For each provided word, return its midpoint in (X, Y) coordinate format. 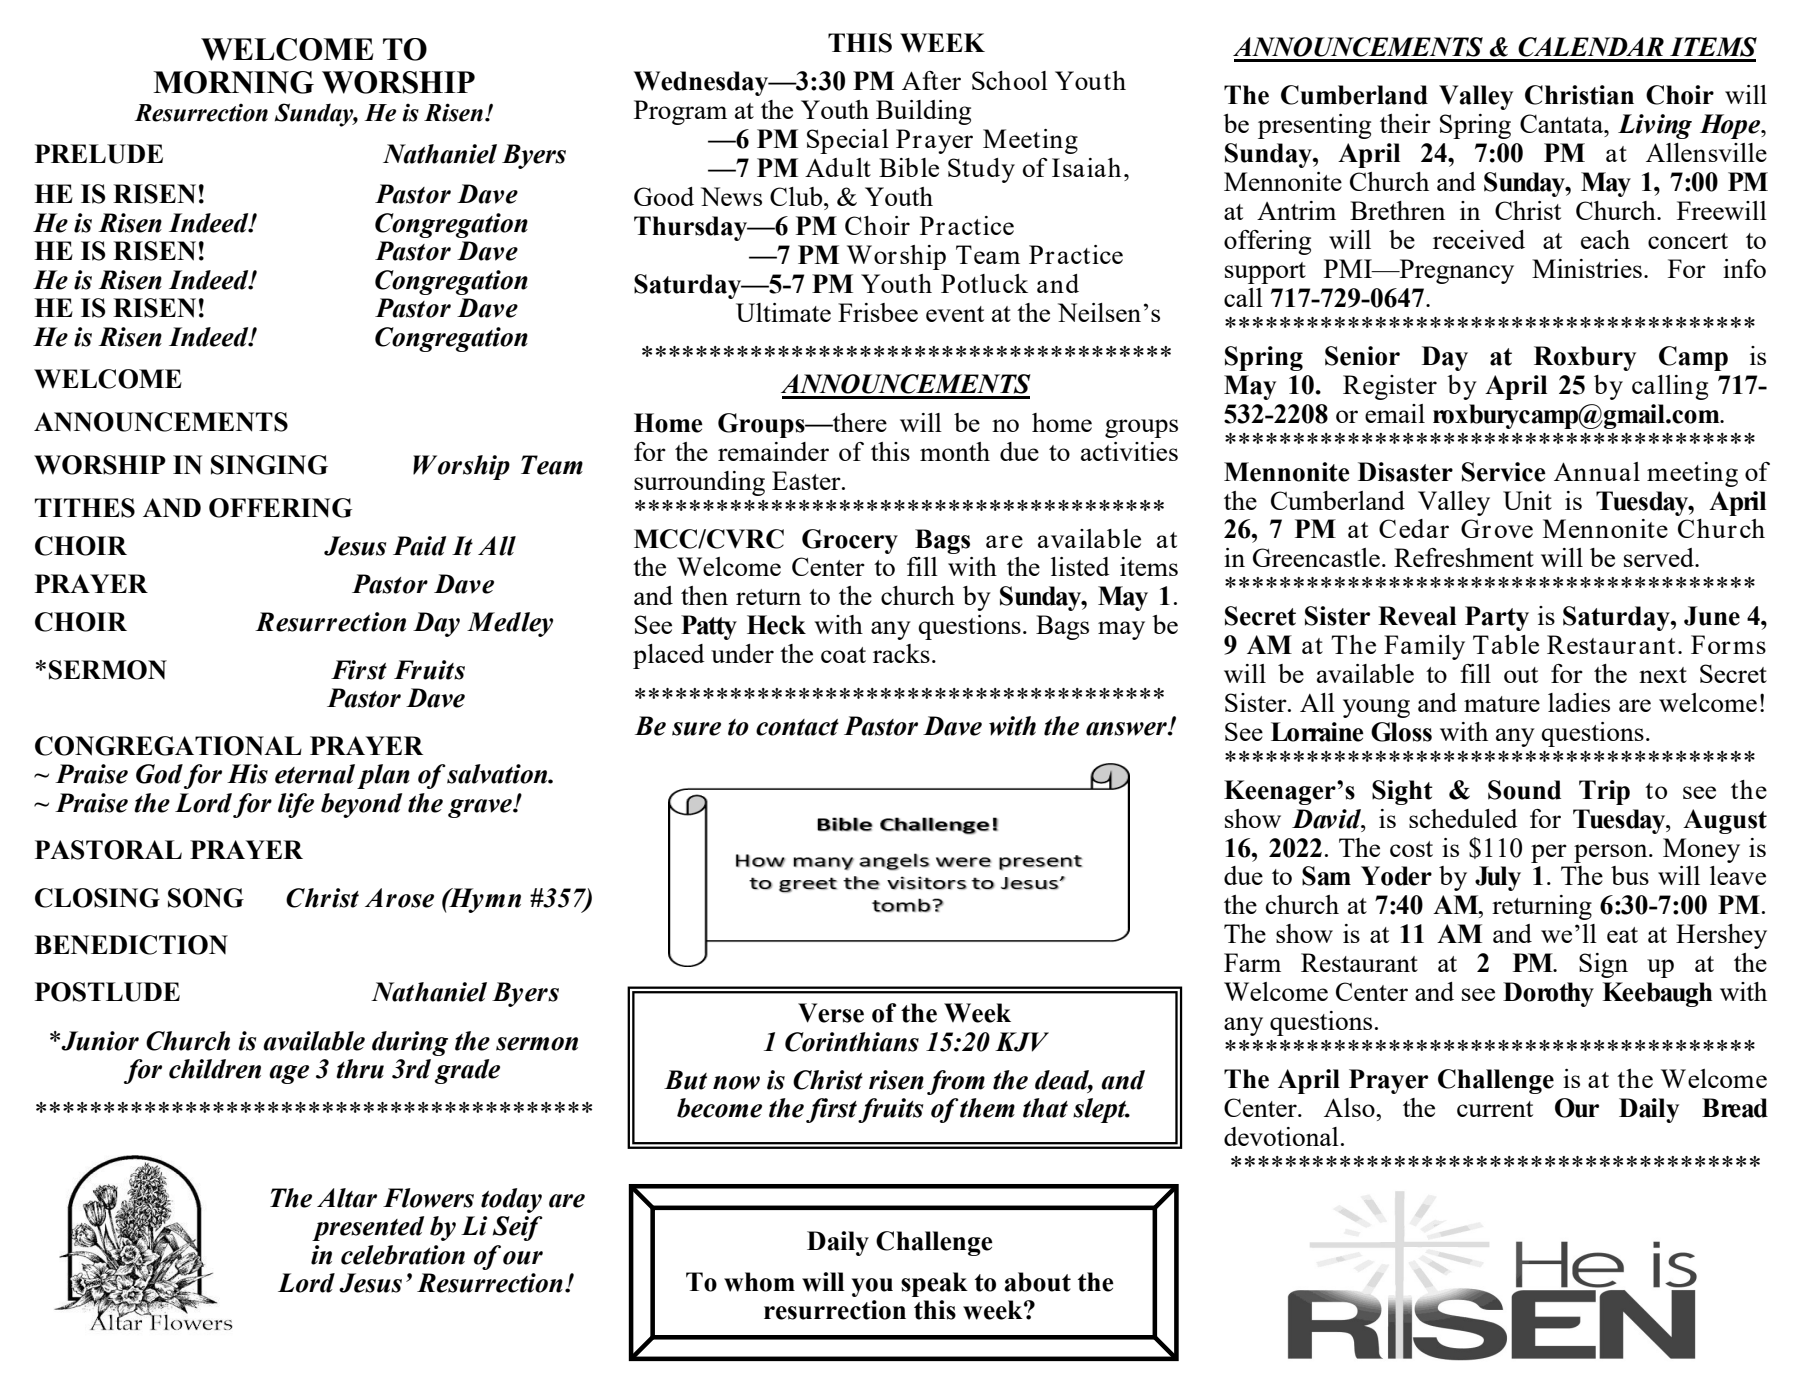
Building (923, 112)
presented (368, 1228)
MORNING (233, 82)
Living (1655, 126)
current (1495, 1109)
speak (934, 1284)
